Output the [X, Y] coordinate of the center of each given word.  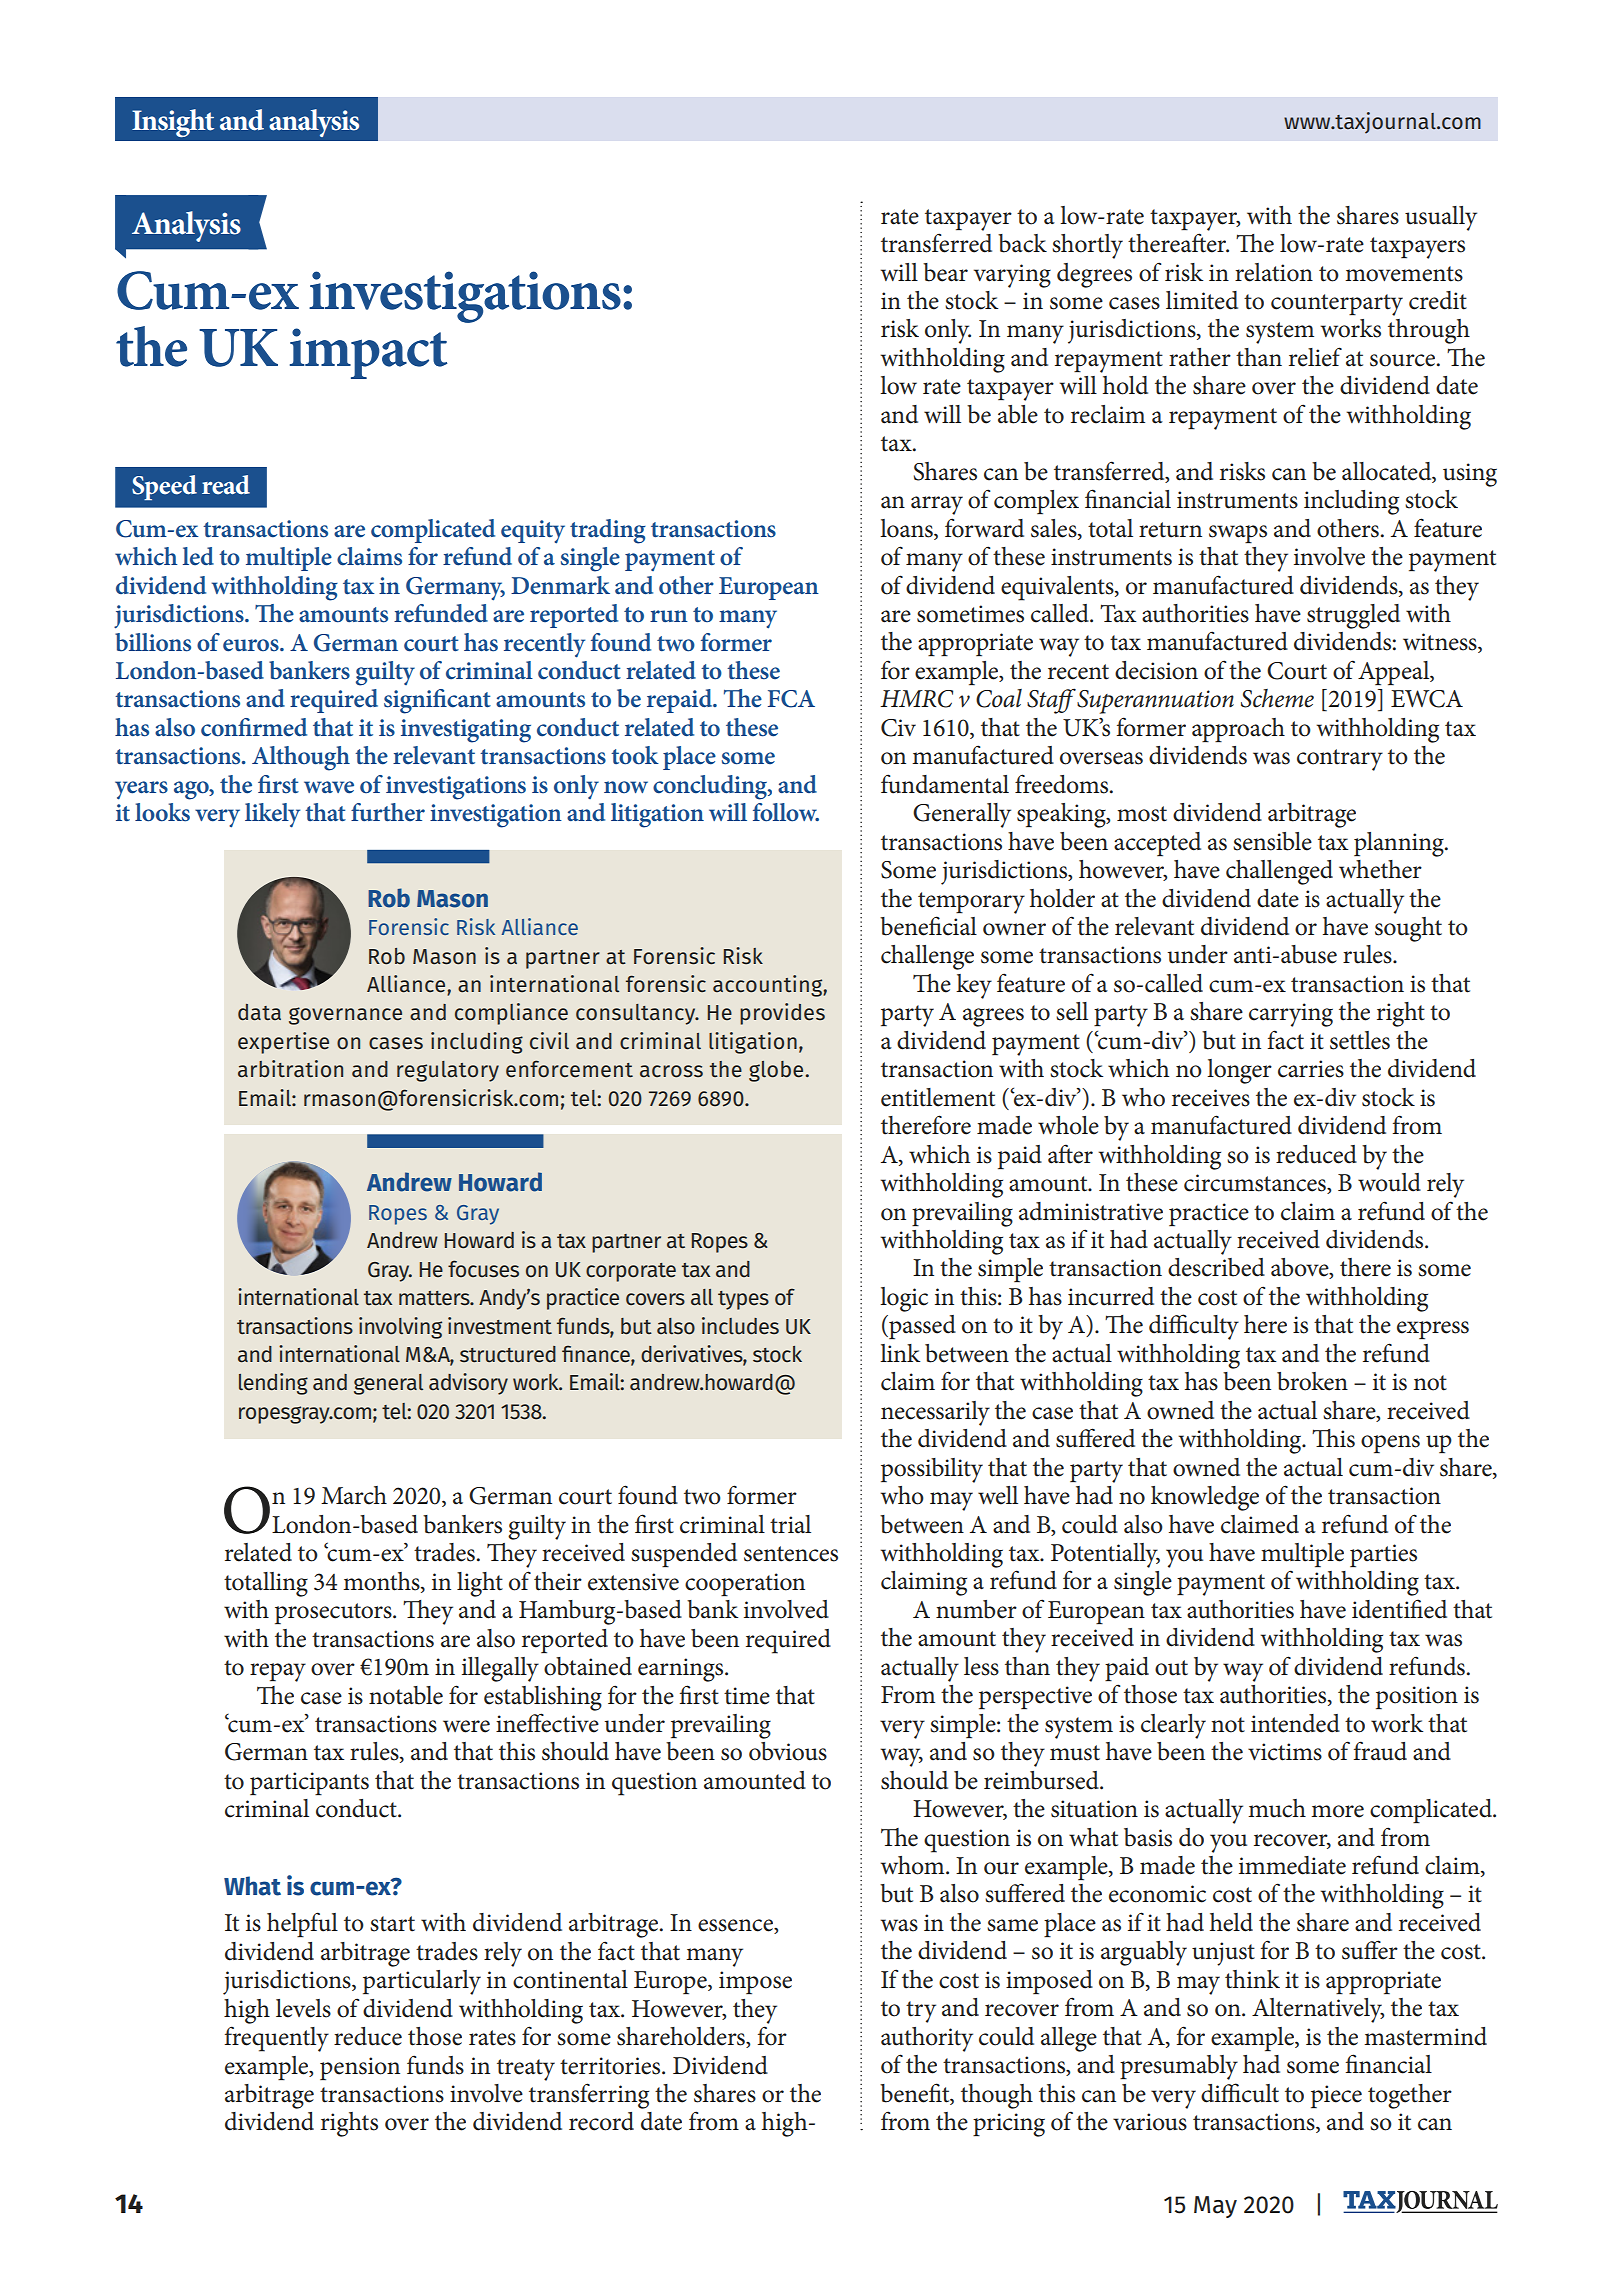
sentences [791, 1554]
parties [1383, 1555]
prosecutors [334, 1613]
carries [1311, 1069]
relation [1274, 272]
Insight [173, 123]
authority [927, 2039]
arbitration [290, 1069]
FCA [791, 699]
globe [777, 1071]
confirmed [254, 727]
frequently [277, 2039]
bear [945, 272]
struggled [1353, 616]
